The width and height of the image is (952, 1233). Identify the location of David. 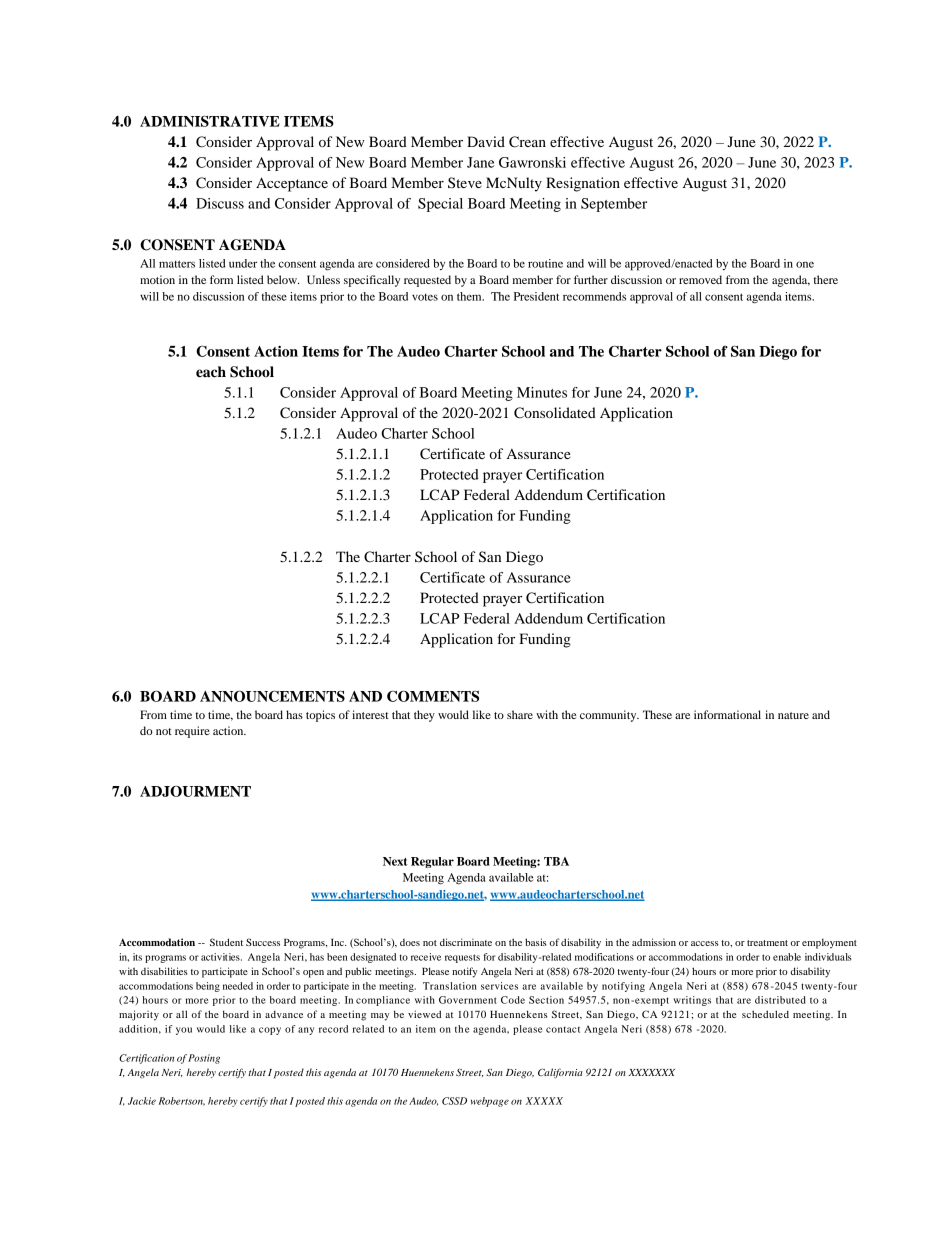
(486, 141).
